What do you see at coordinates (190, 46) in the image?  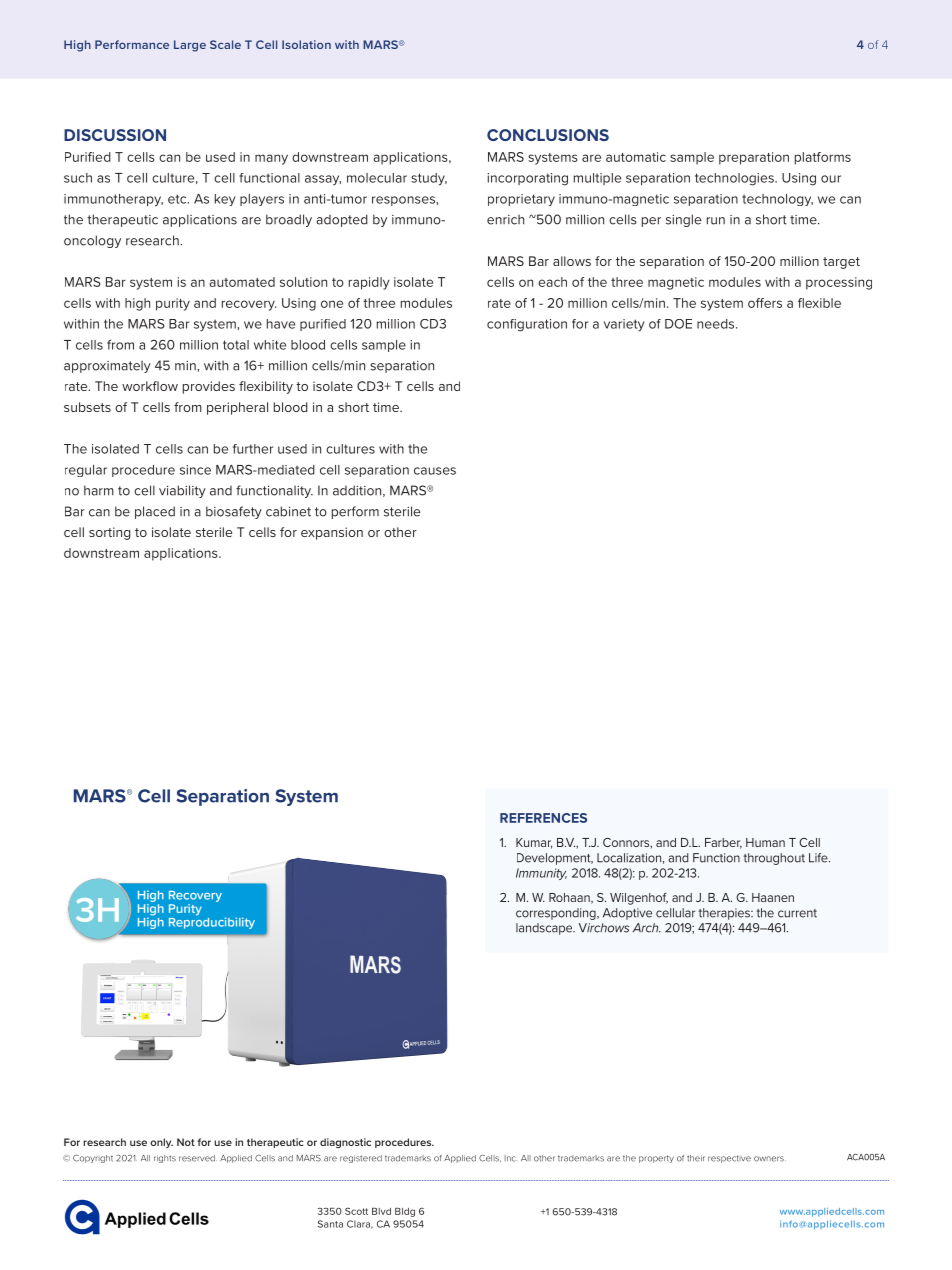 I see `Large` at bounding box center [190, 46].
